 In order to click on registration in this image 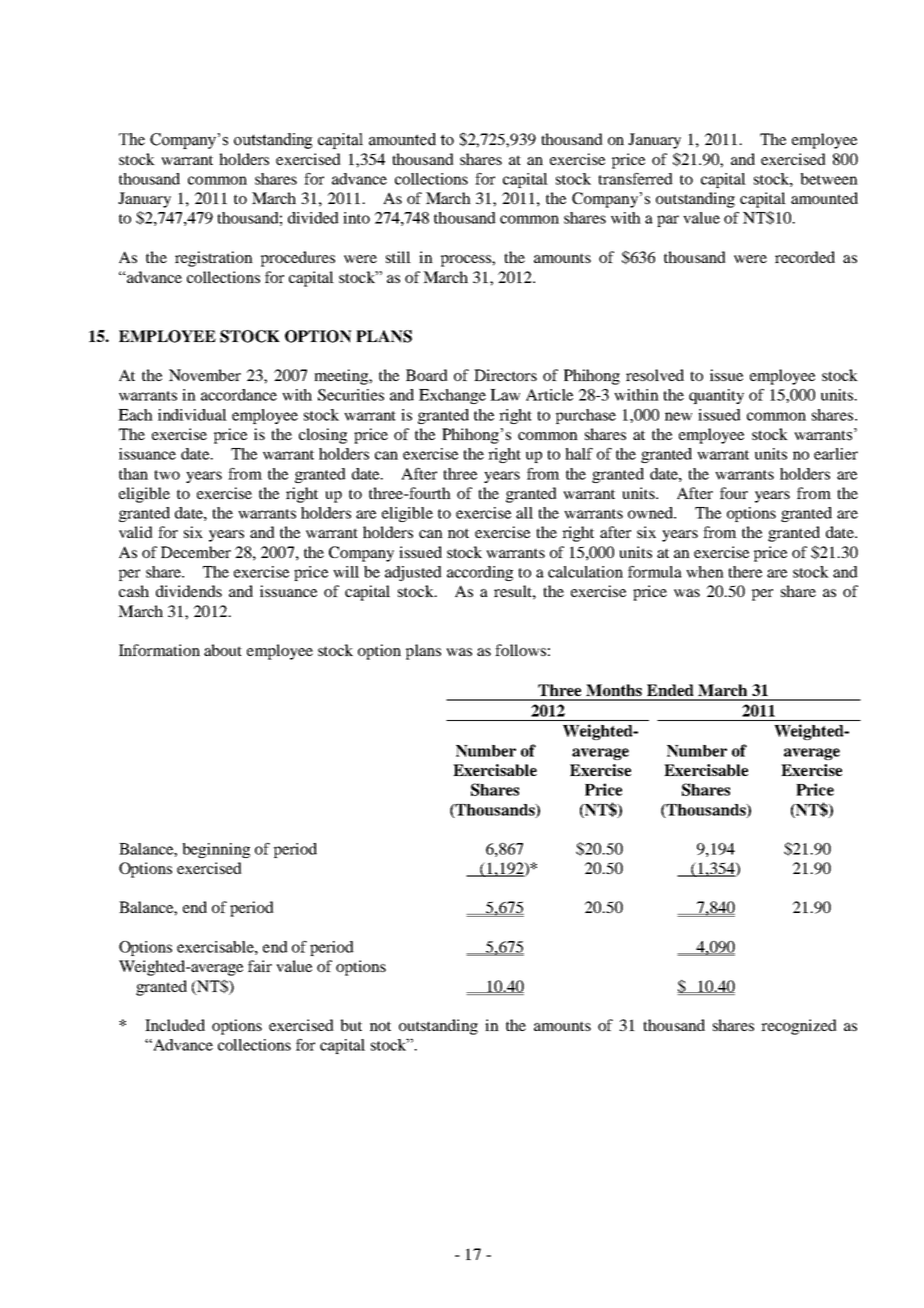, I will do `click(214, 259)`.
